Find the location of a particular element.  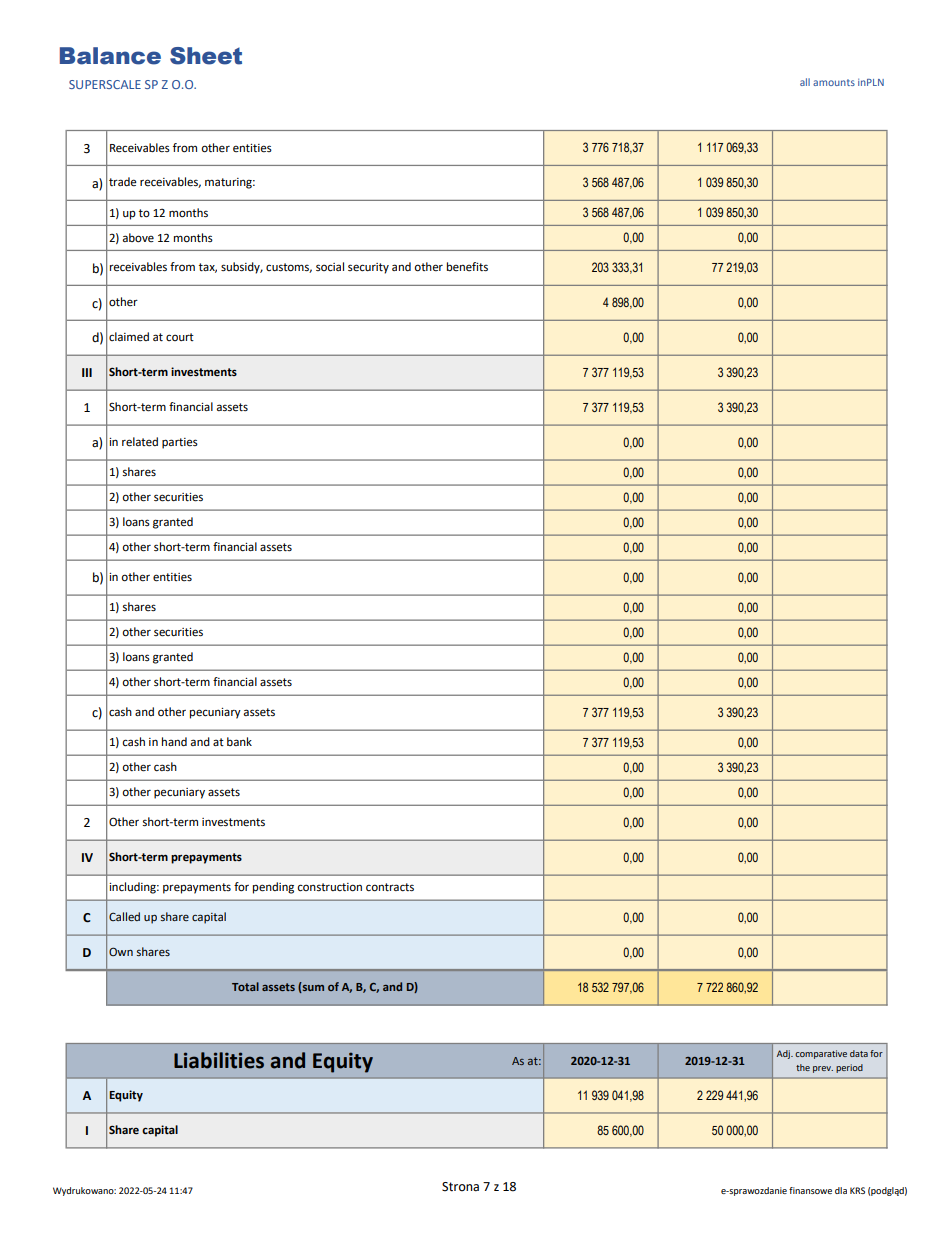

hand is located at coordinates (174, 741).
